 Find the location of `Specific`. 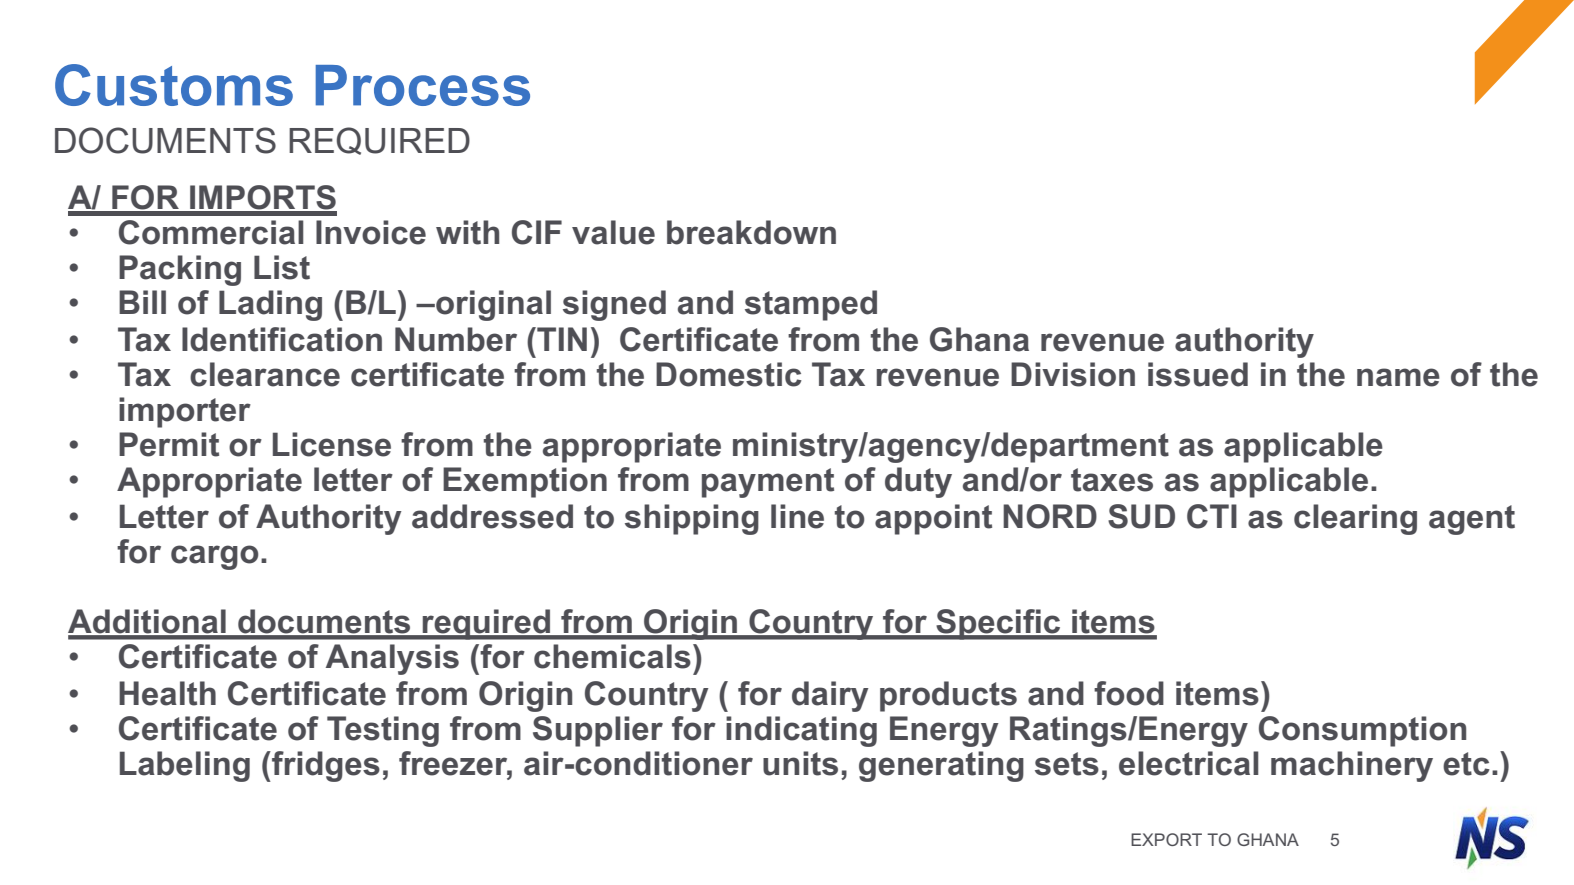

Specific is located at coordinates (998, 624).
